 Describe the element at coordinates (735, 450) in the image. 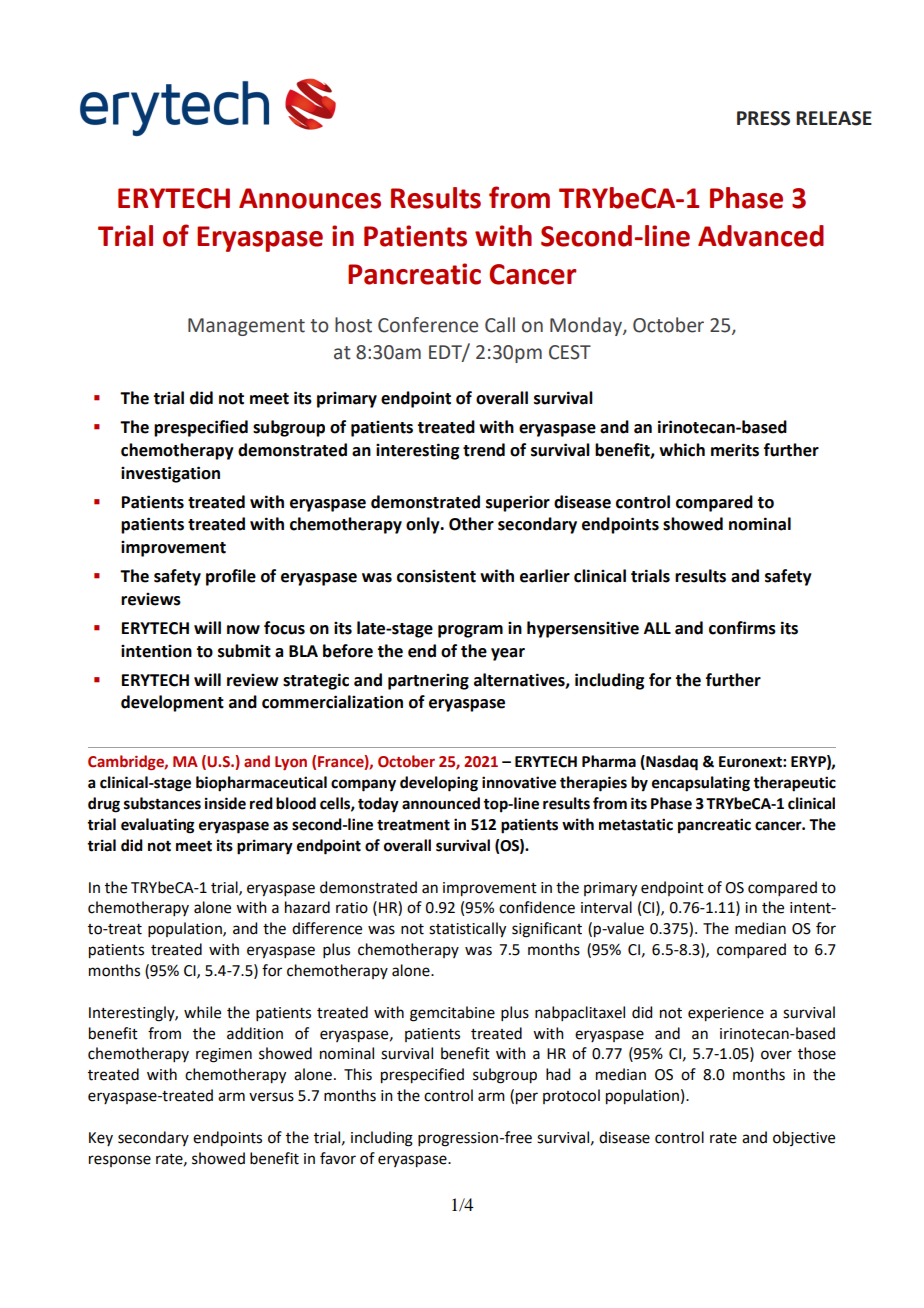

I see `merits` at that location.
